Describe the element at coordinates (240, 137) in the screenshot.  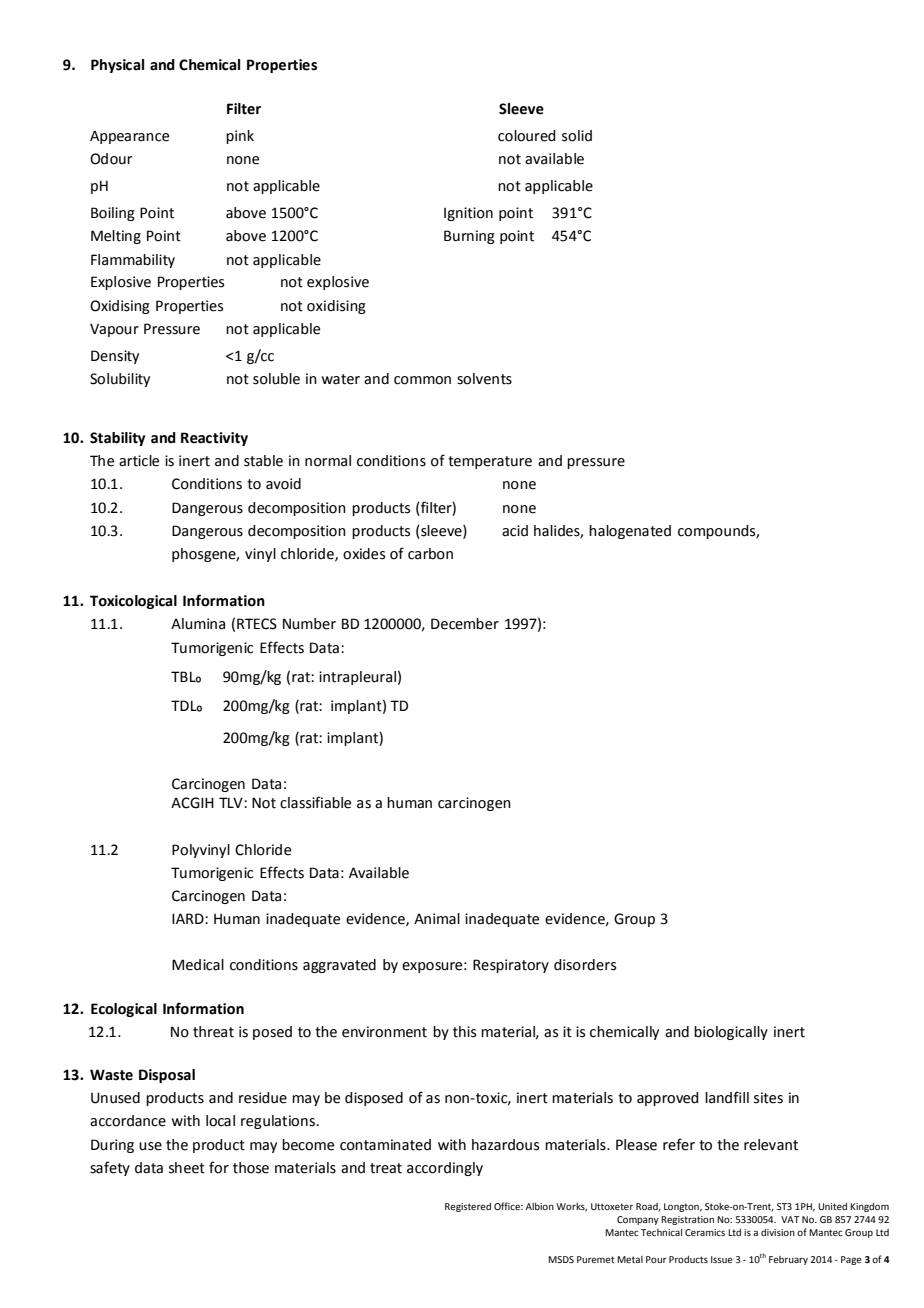
I see `pink` at that location.
